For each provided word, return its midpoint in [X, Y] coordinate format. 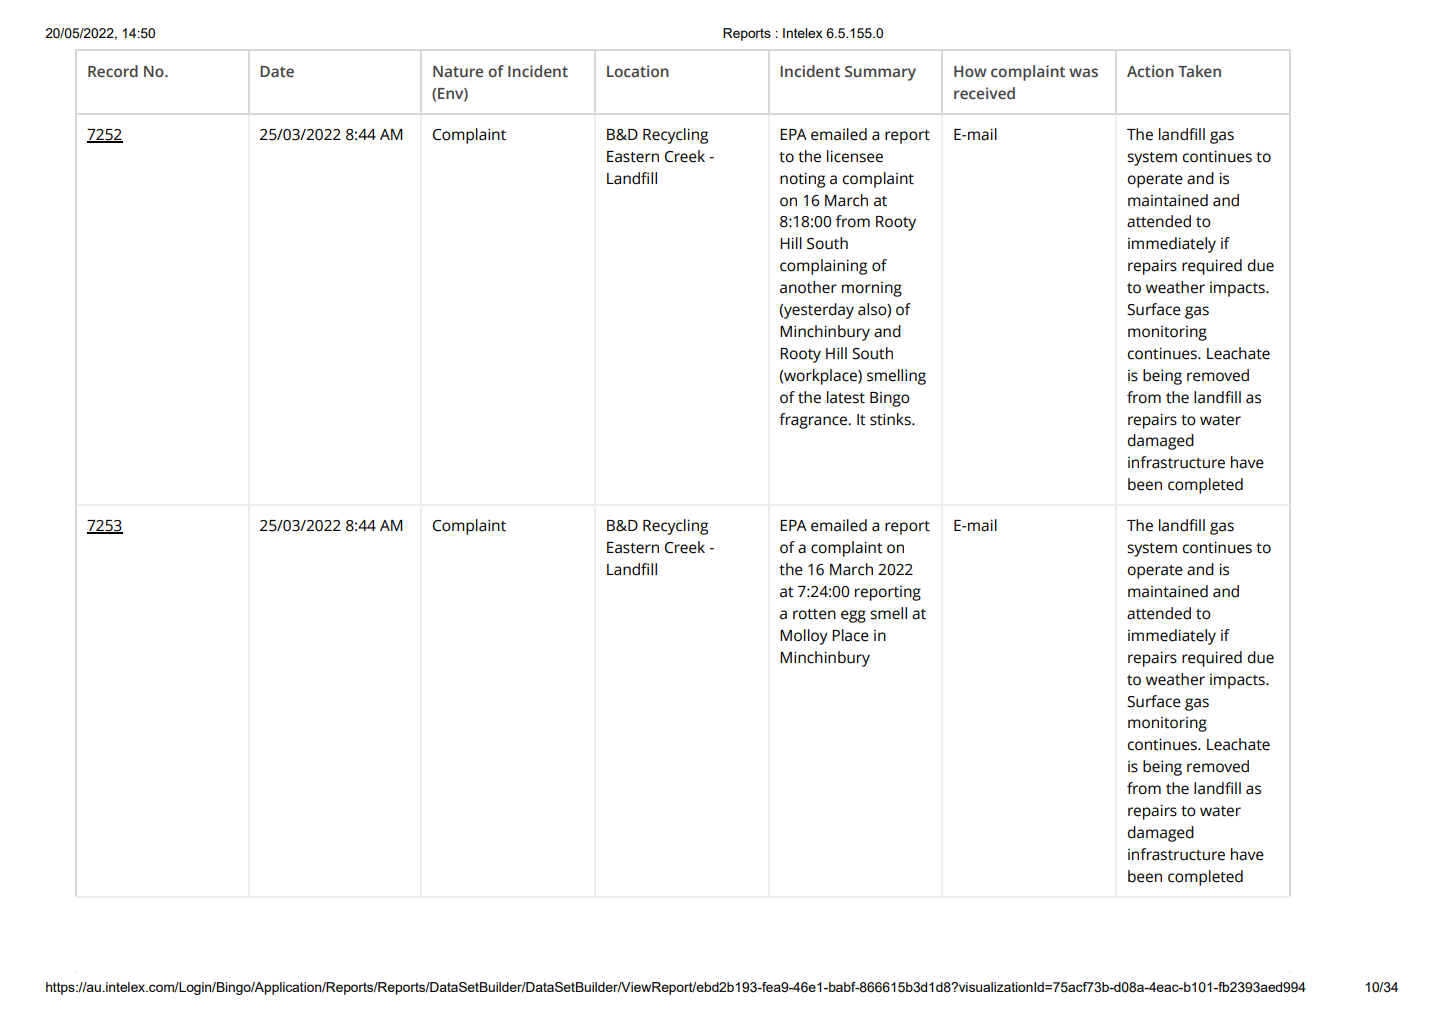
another [808, 287]
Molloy [804, 637]
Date [277, 71]
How [970, 71]
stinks [891, 419]
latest [846, 397]
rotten [814, 614]
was [1083, 72]
